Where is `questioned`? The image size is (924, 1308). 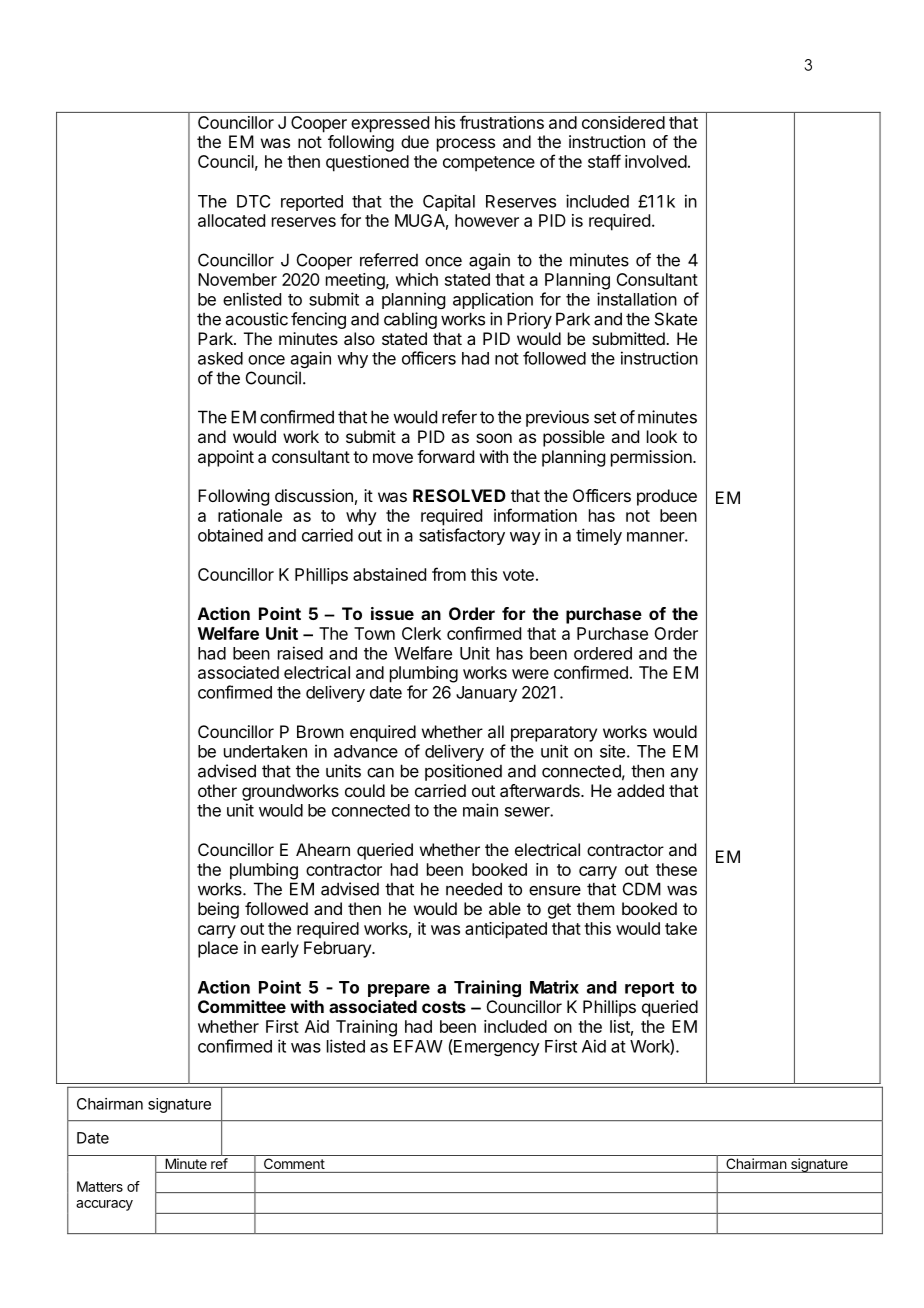 questioned is located at coordinates (367, 163).
